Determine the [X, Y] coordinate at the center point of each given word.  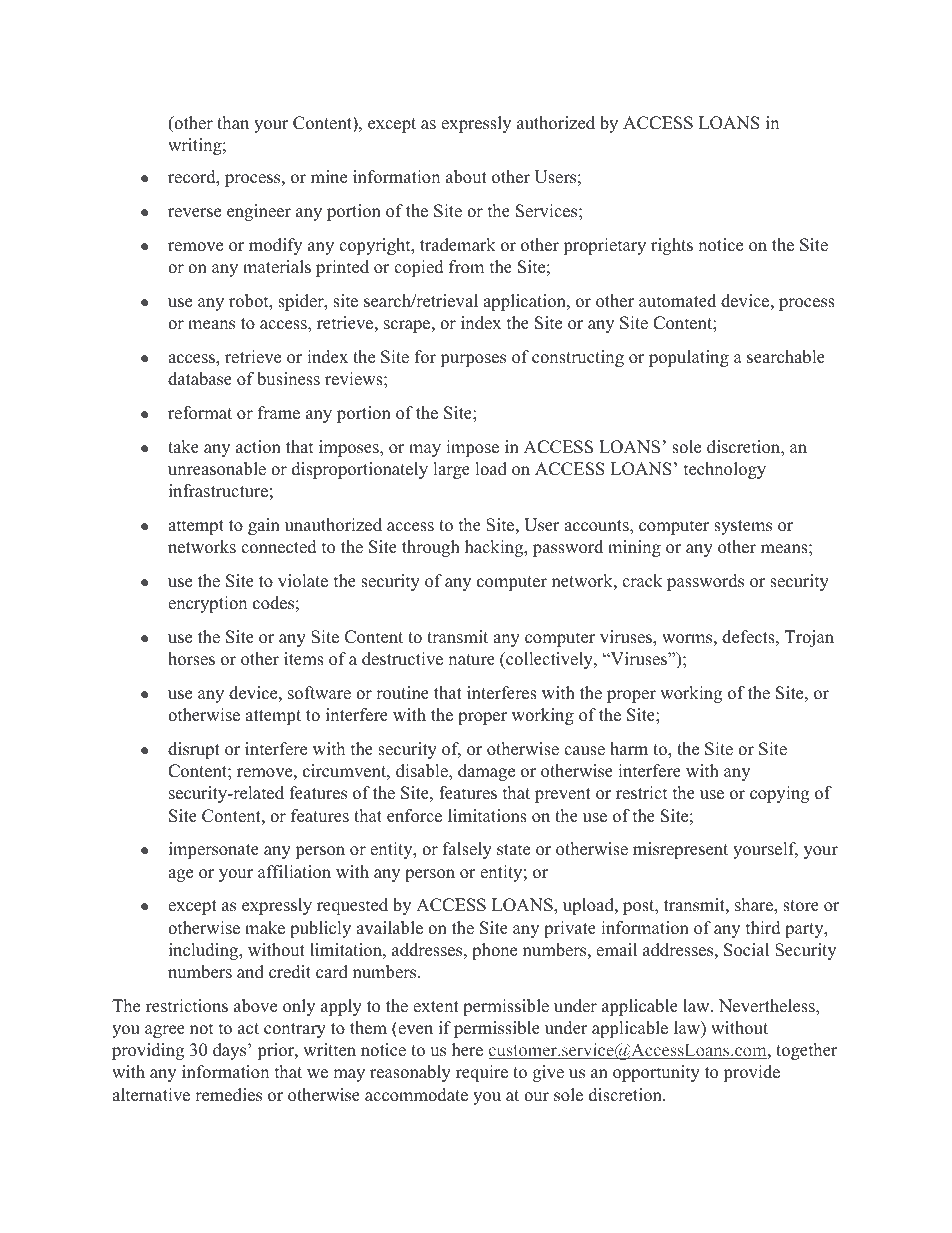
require [482, 1073]
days [231, 1051]
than [233, 122]
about [466, 177]
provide [751, 1073]
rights [672, 246]
